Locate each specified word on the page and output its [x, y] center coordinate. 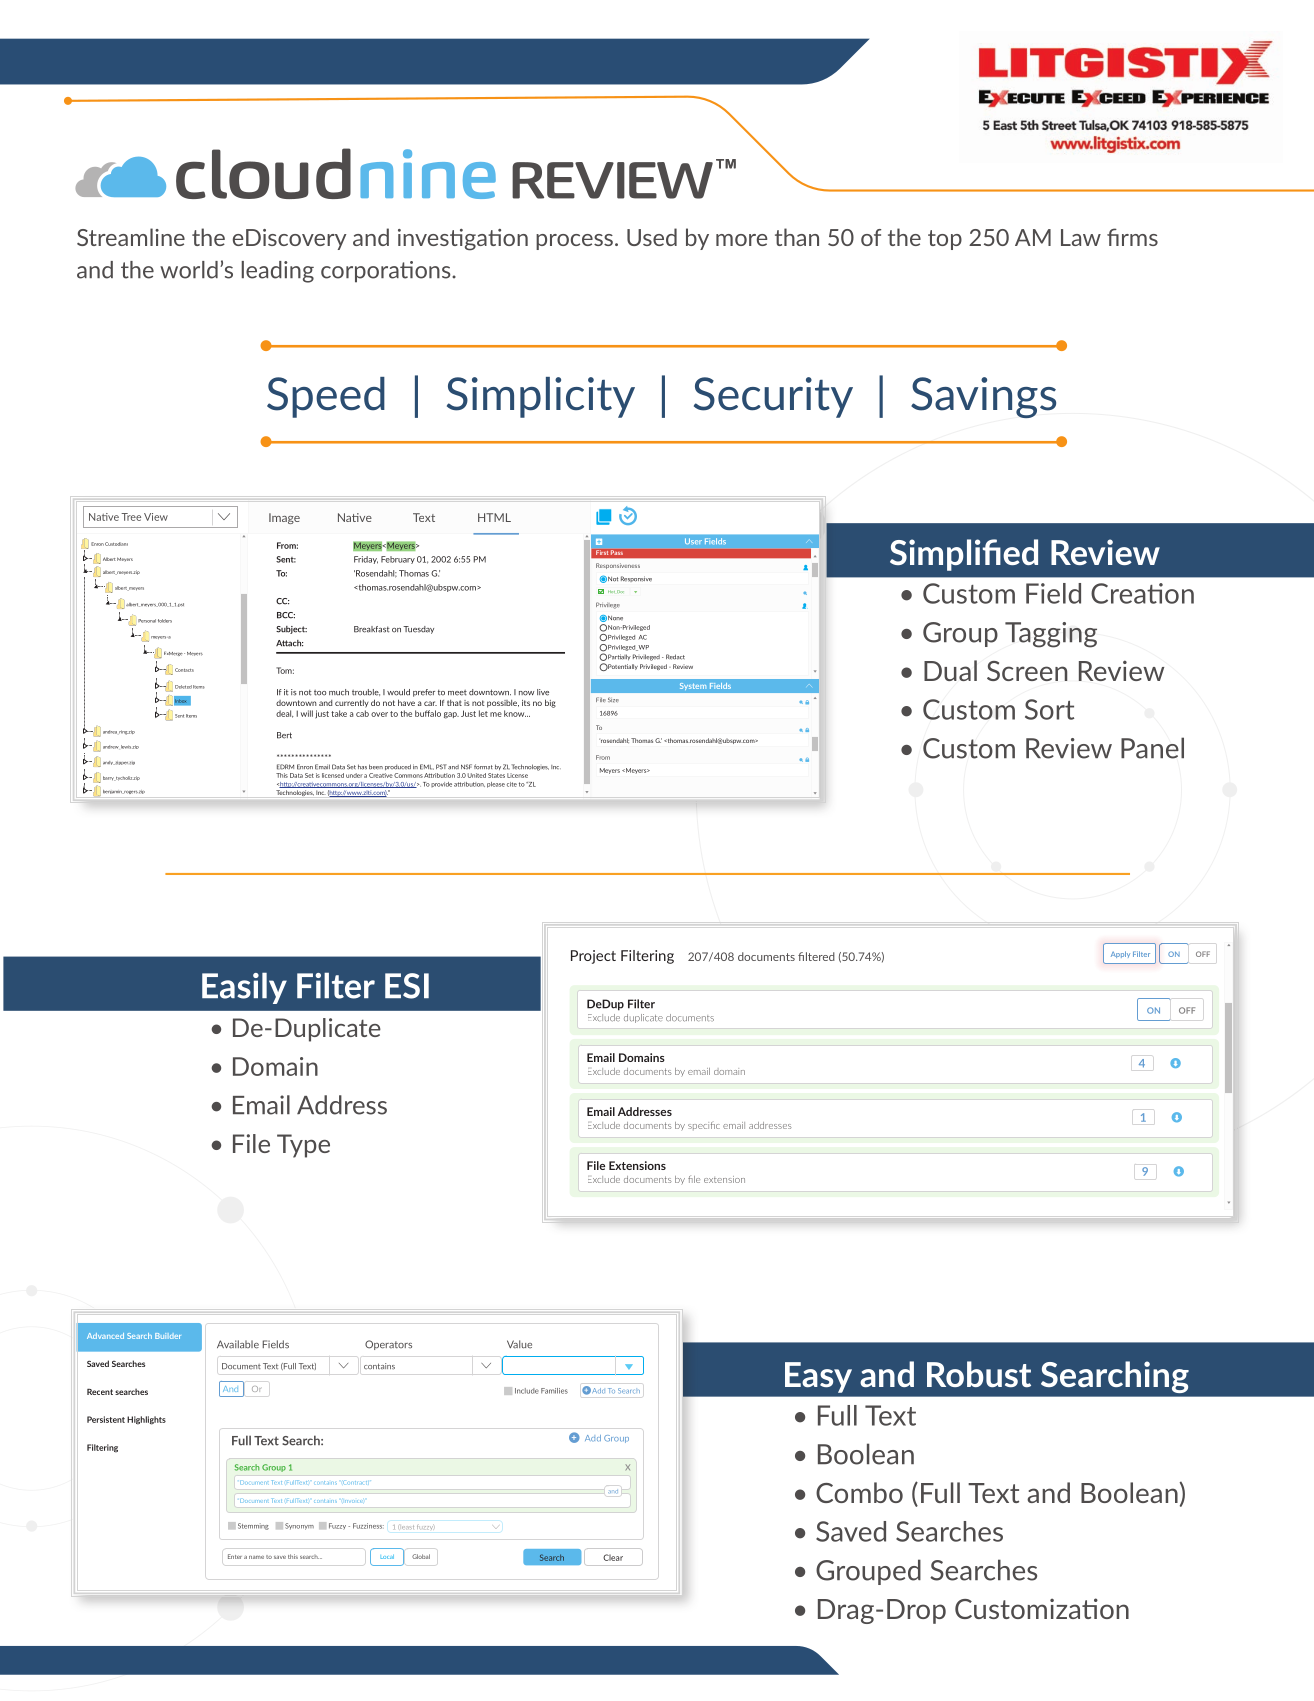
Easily [244, 988]
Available [238, 1344]
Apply [1120, 954]
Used [652, 237]
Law [1081, 237]
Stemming [253, 1526]
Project [593, 957]
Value [519, 1344]
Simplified [964, 555]
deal [284, 714]
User [693, 541]
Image [284, 518]
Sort [1049, 709]
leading [278, 272]
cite [512, 784]
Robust [979, 1374]
